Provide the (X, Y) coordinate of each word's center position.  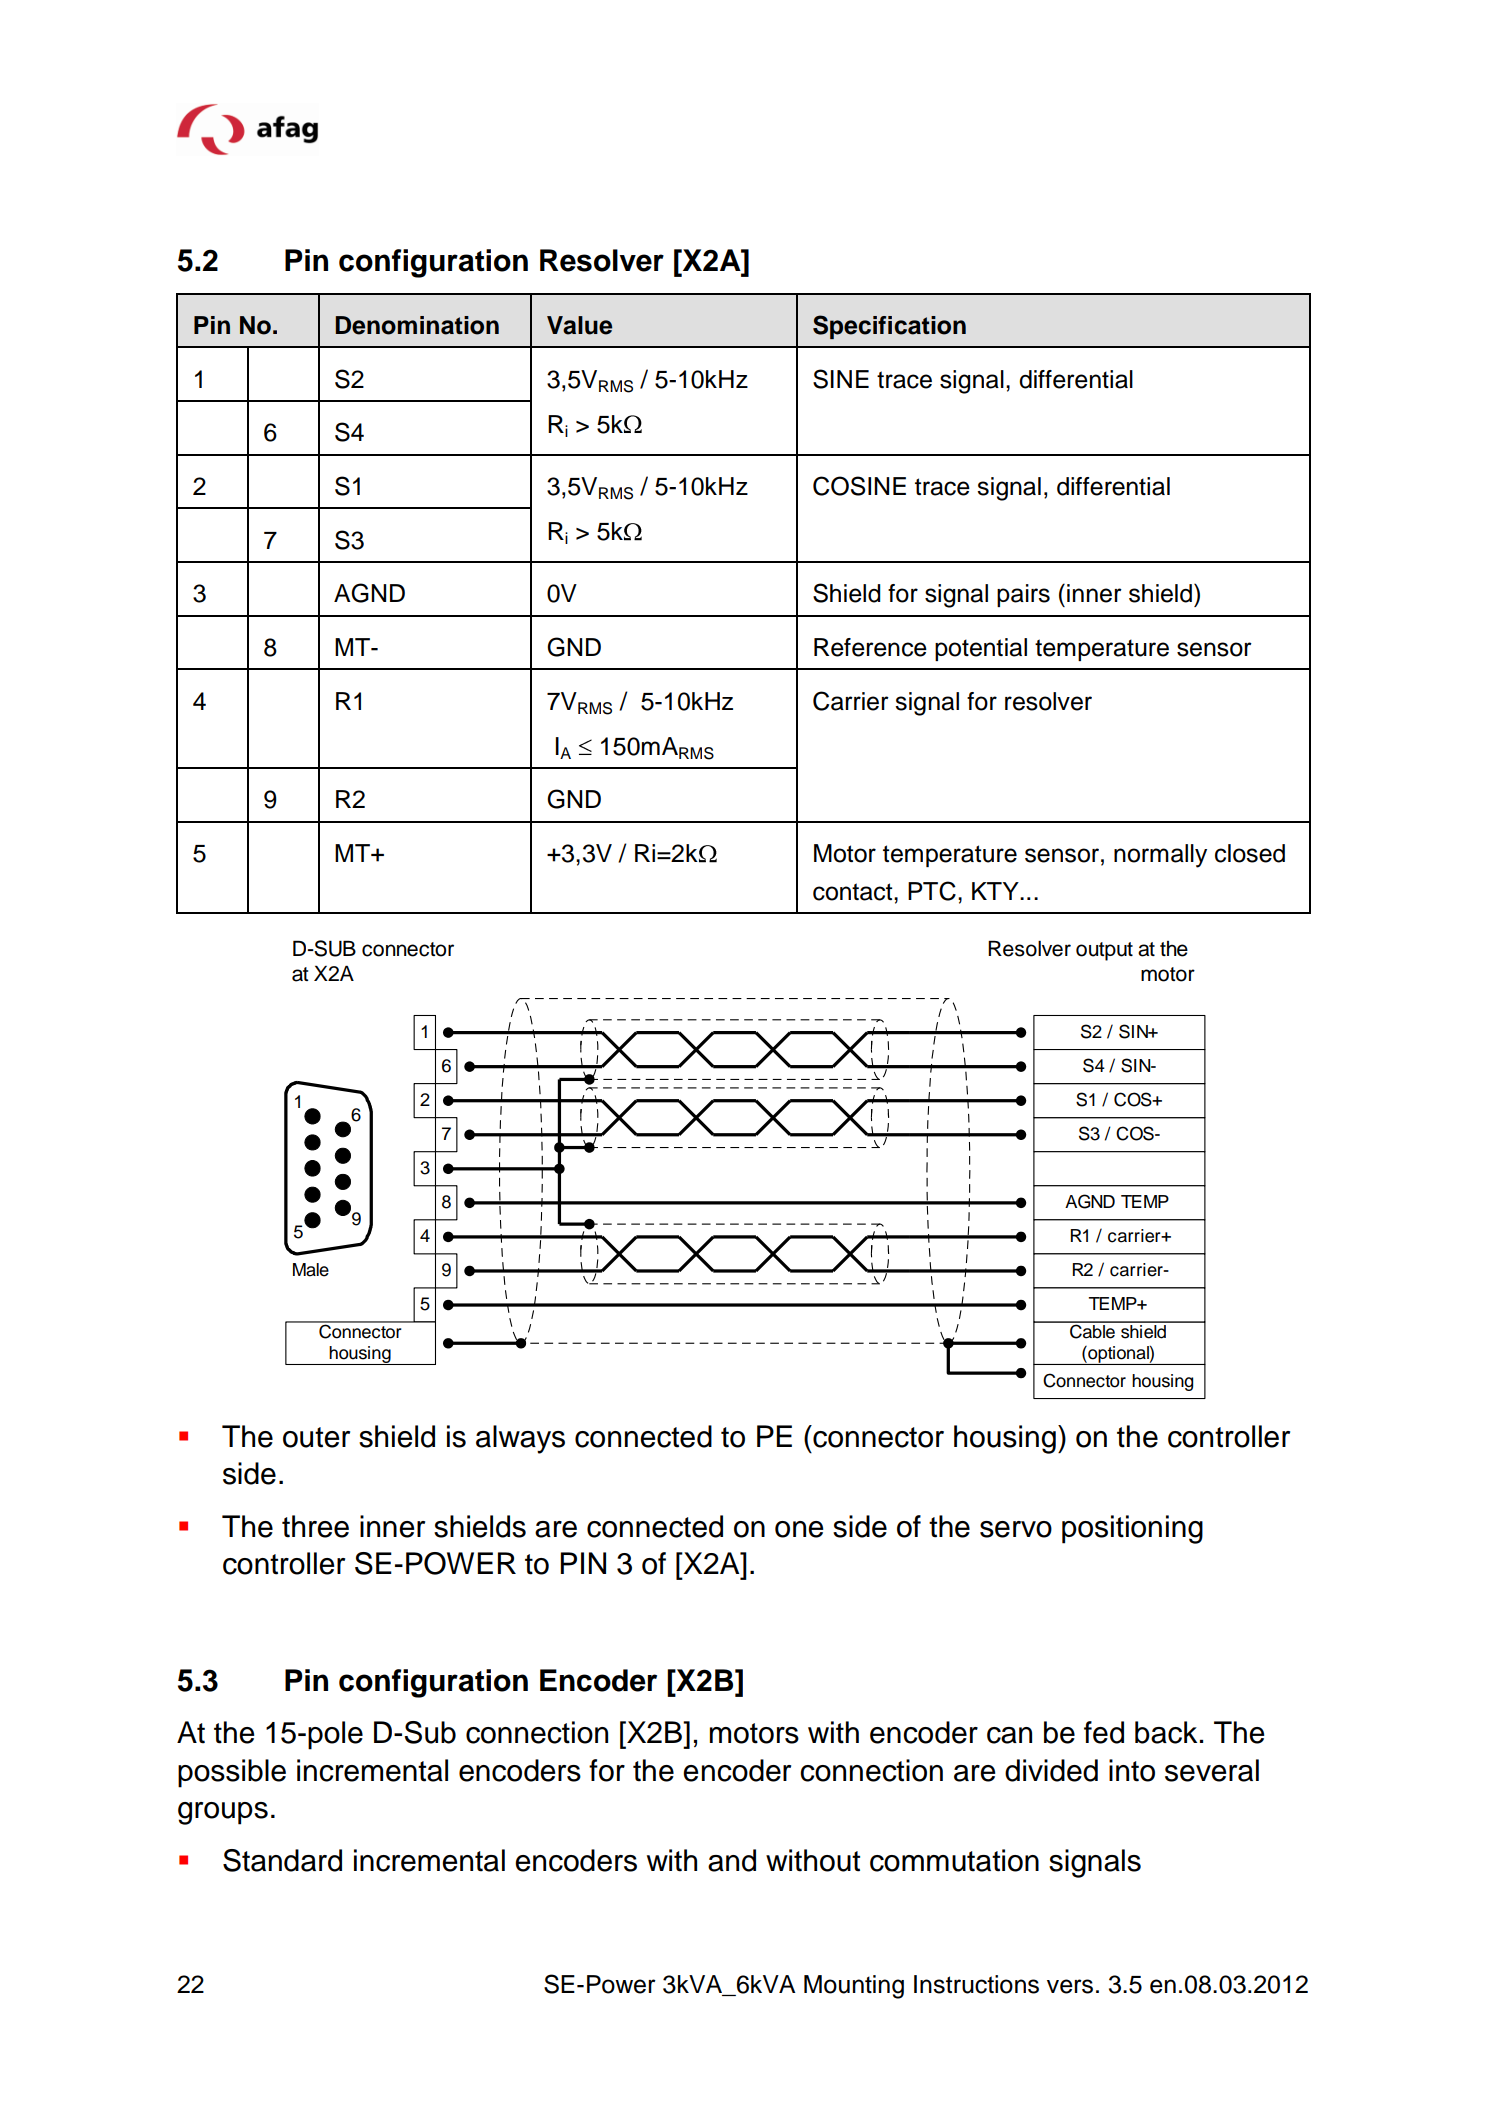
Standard (282, 1860)
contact (854, 892)
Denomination (417, 325)
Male (311, 1270)
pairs (1023, 595)
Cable (1092, 1330)
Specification (889, 327)
